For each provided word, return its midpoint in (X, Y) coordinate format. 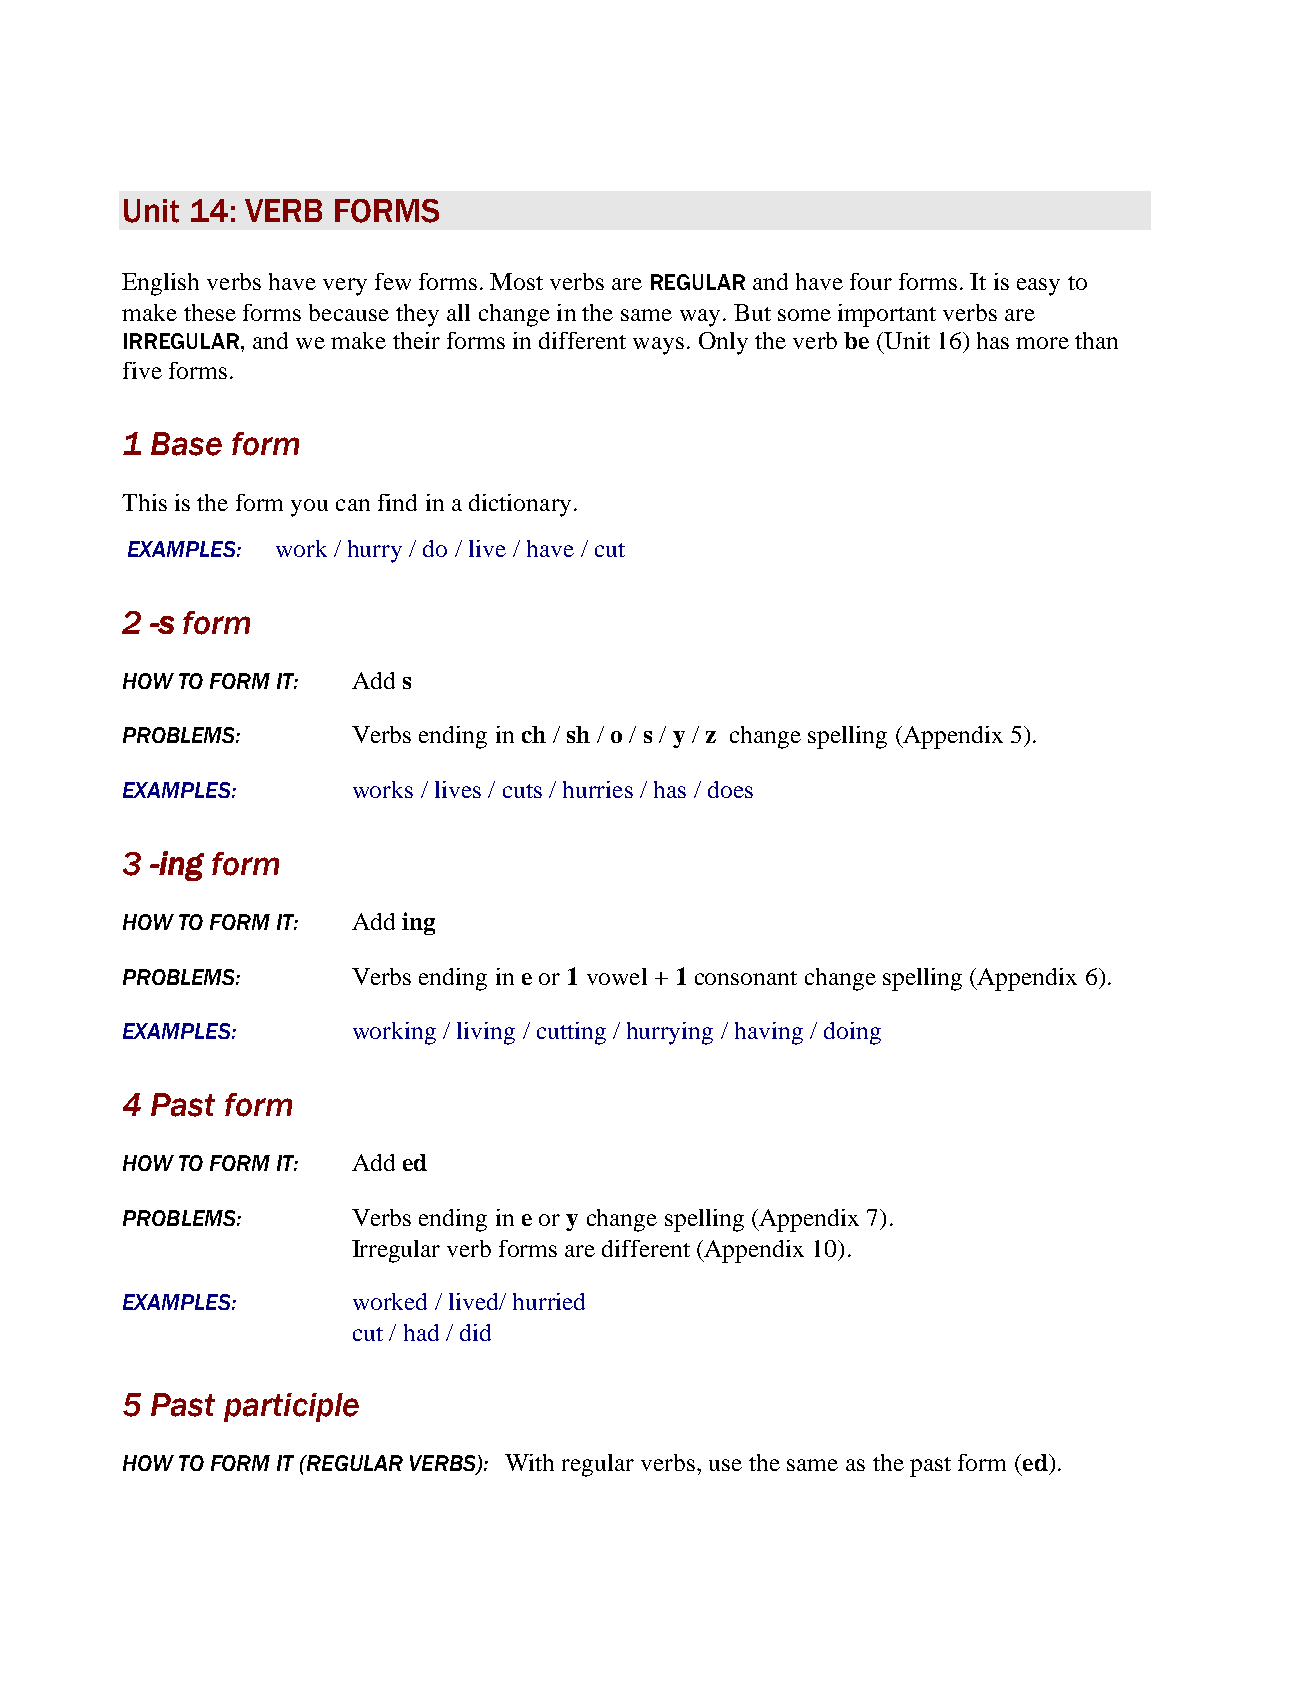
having (769, 1033)
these (210, 312)
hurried (549, 1301)
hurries (598, 789)
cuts (522, 791)
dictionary (520, 505)
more (1042, 343)
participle (291, 1407)
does (730, 789)
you (309, 508)
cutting (571, 1033)
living (486, 1033)
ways (658, 346)
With (529, 1462)
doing (852, 1033)
